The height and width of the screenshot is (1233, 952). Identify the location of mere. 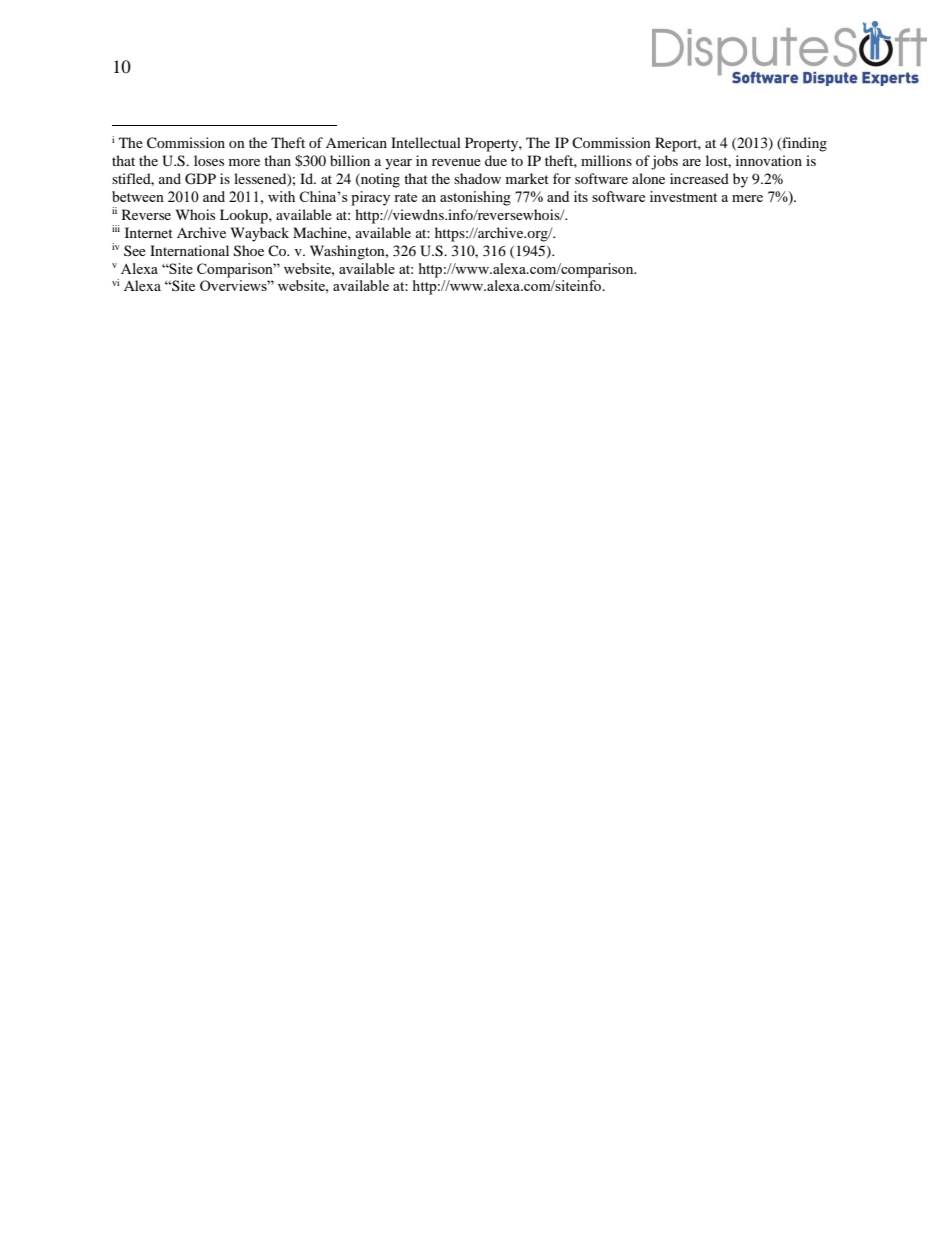
(747, 198).
